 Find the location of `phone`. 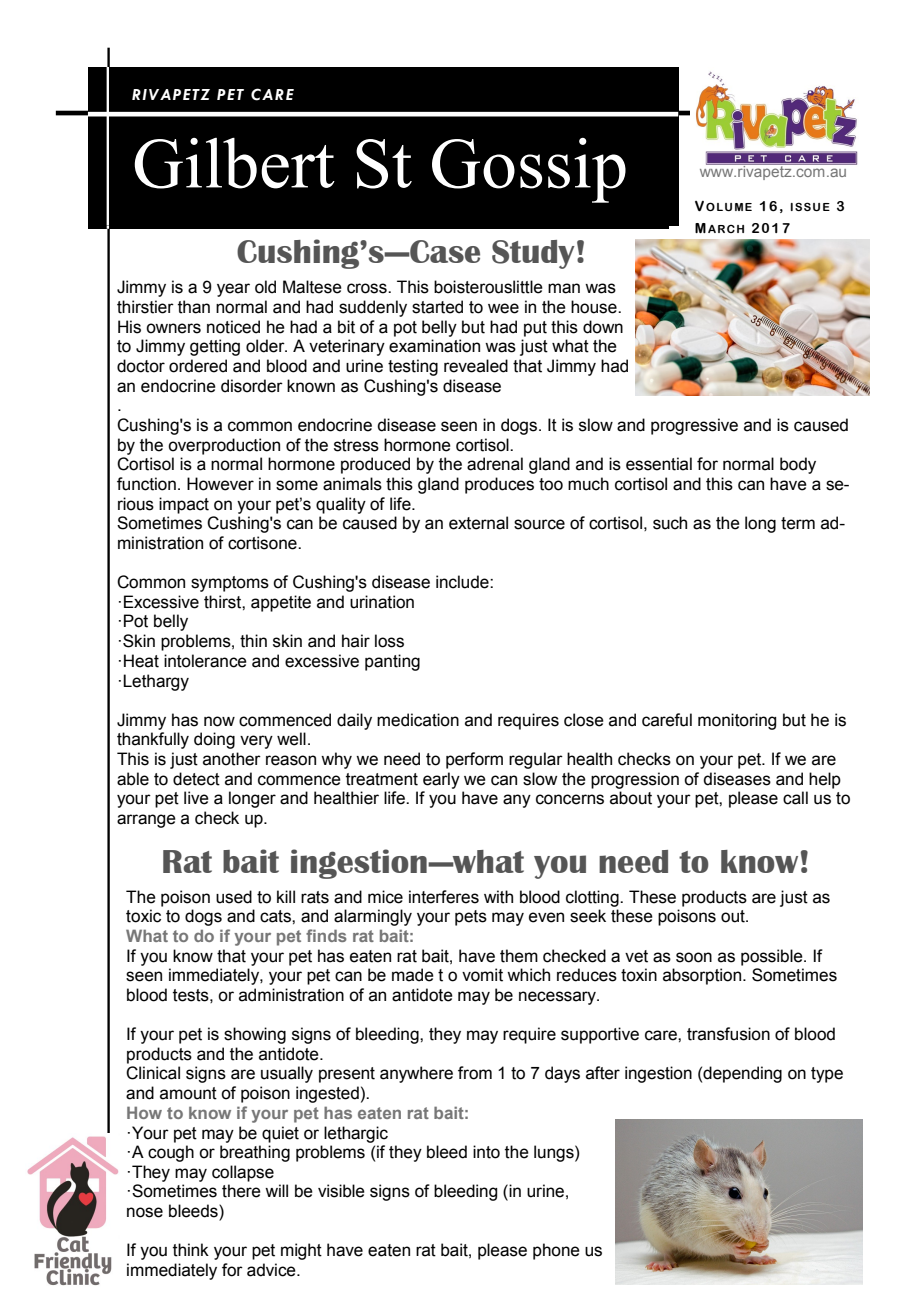

phone is located at coordinates (556, 1251).
